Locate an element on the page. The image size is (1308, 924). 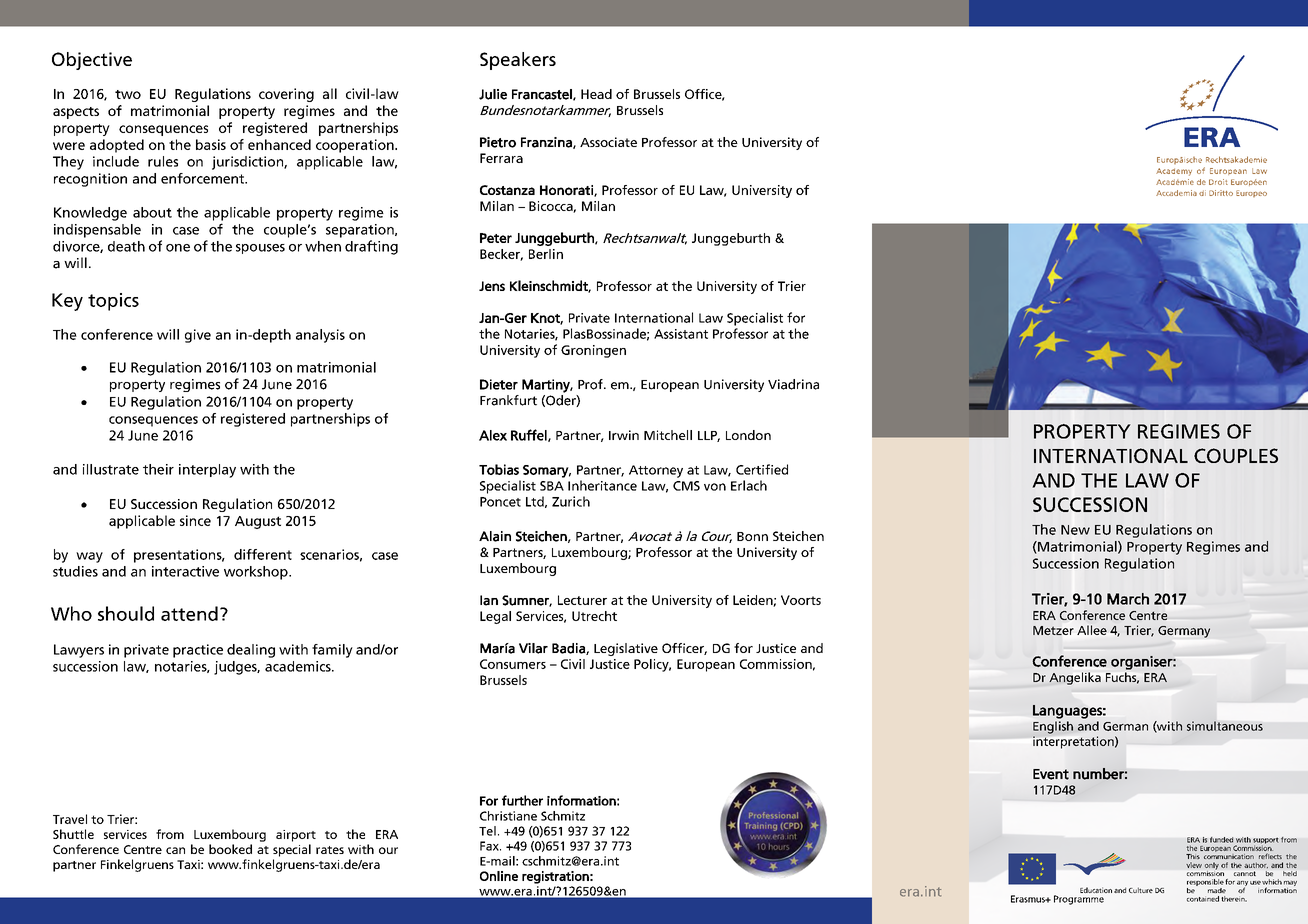
Online is located at coordinates (499, 876).
